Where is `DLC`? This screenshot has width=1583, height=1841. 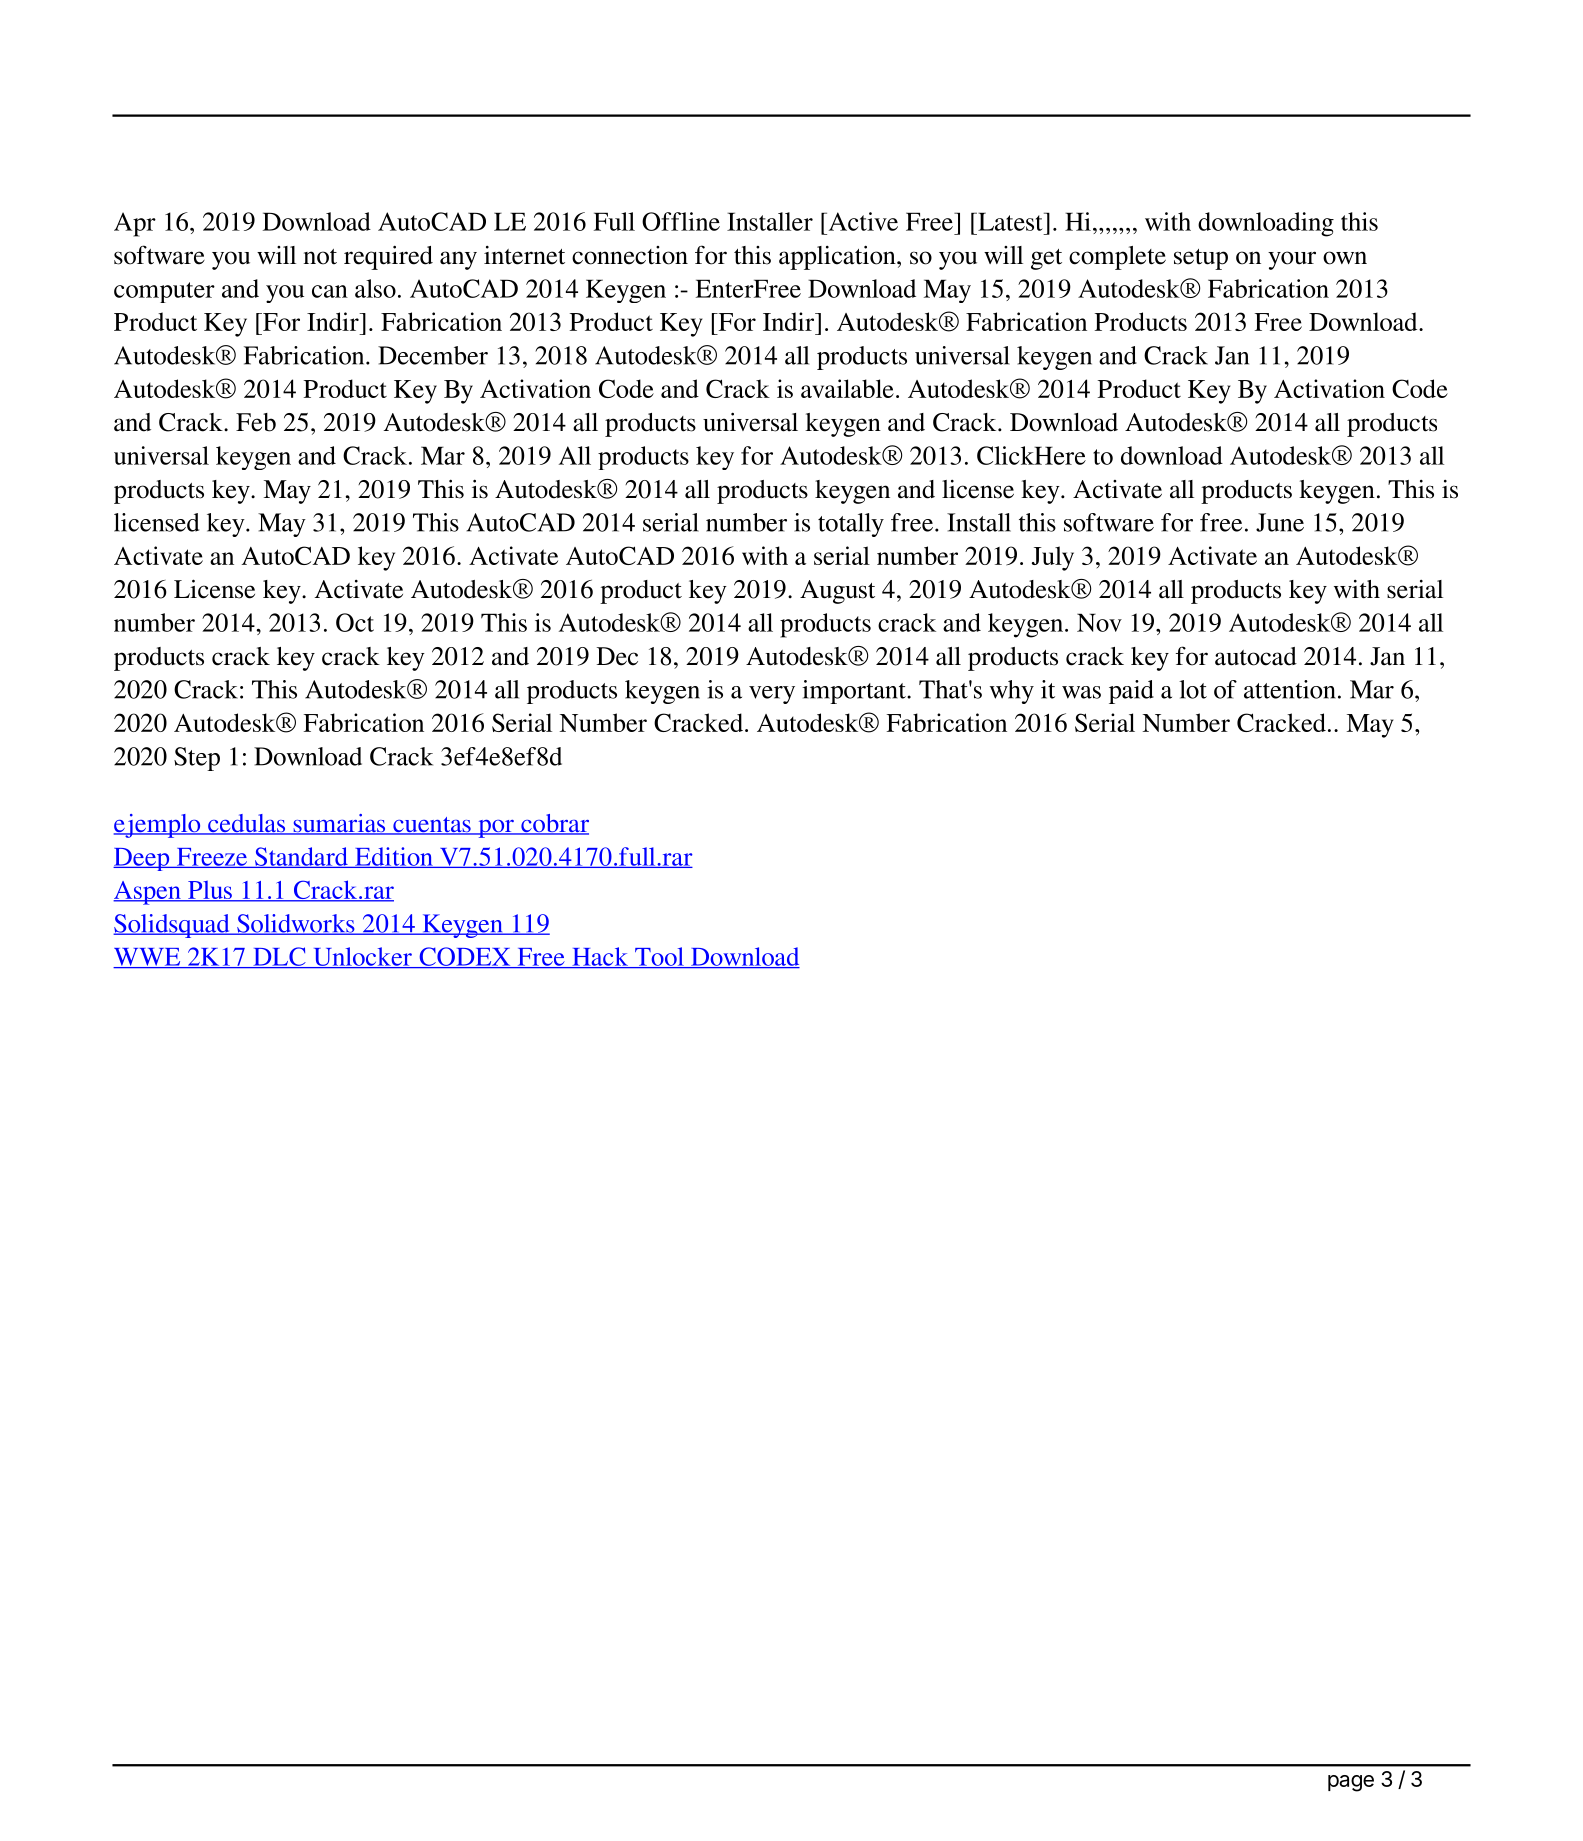
DLC is located at coordinates (279, 957).
